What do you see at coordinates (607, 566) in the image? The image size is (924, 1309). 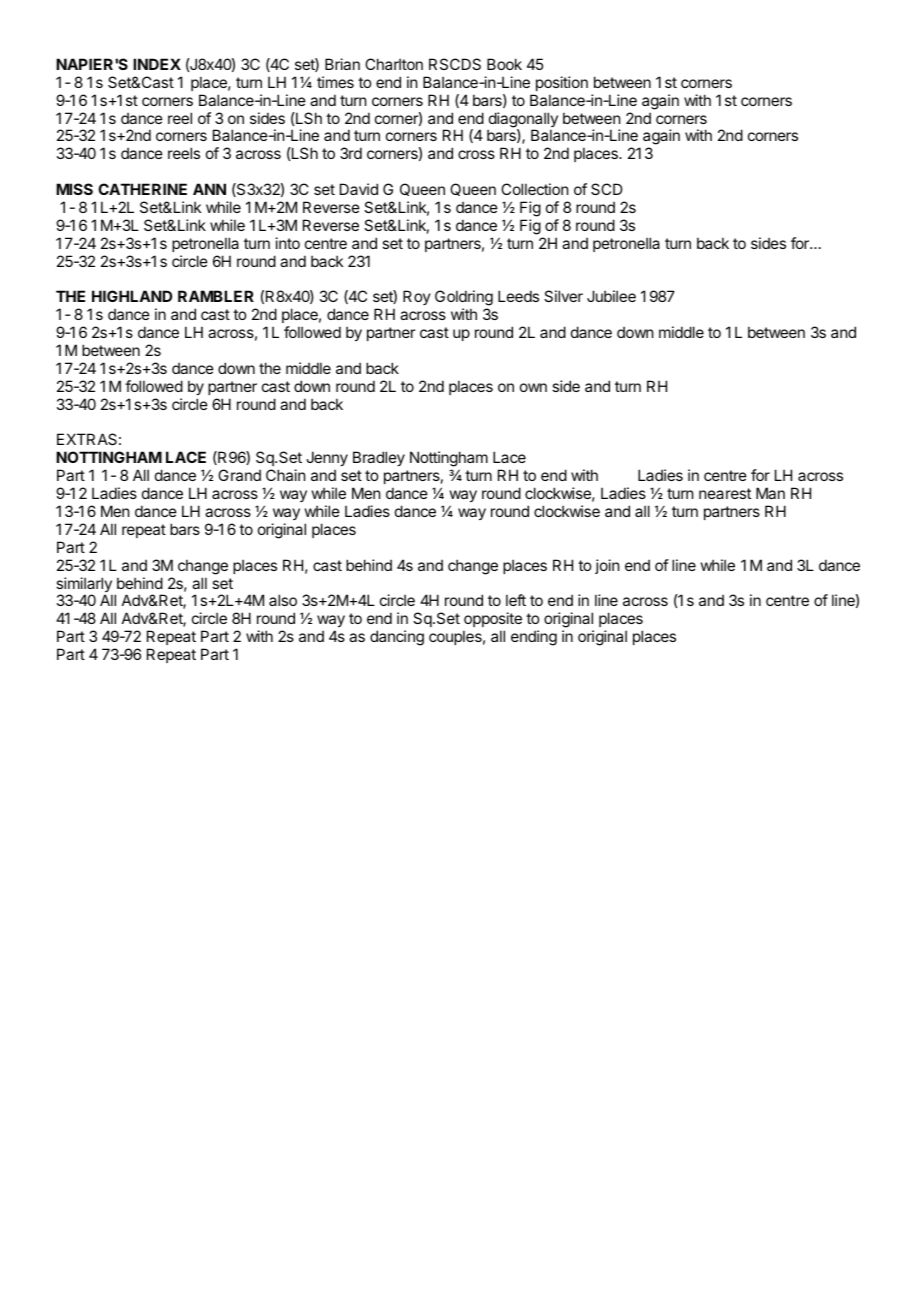 I see `join` at bounding box center [607, 566].
